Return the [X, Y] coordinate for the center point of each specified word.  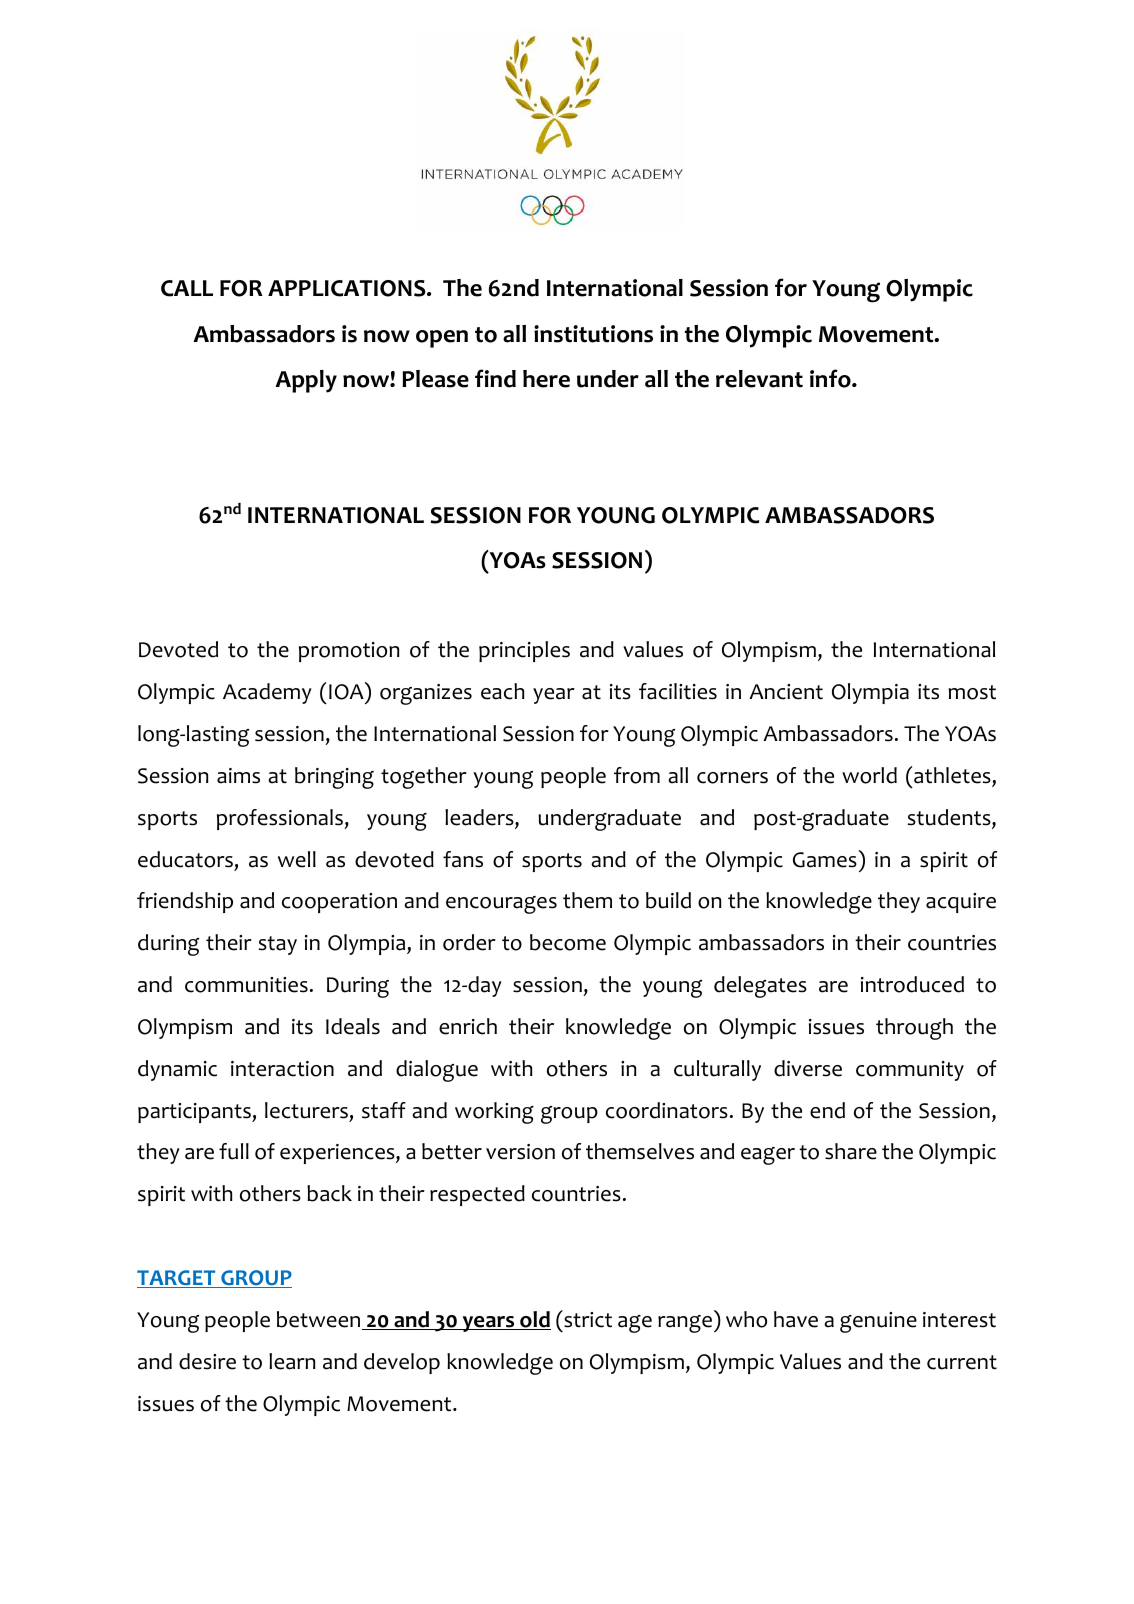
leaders [480, 818]
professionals [281, 819]
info [831, 378]
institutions [593, 334]
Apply [306, 381]
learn [292, 1361]
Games [825, 860]
